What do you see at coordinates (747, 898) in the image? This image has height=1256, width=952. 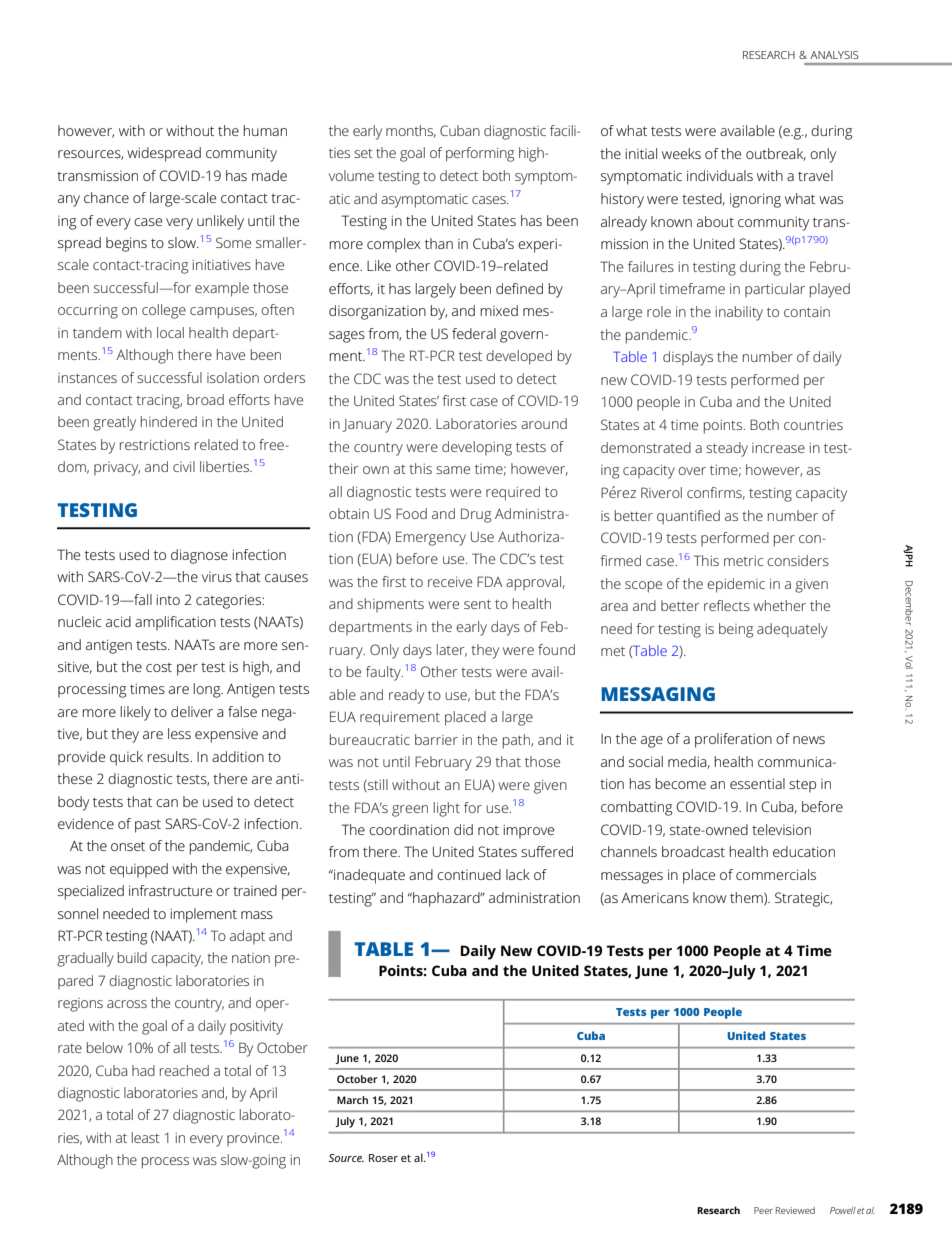 I see `them` at bounding box center [747, 898].
